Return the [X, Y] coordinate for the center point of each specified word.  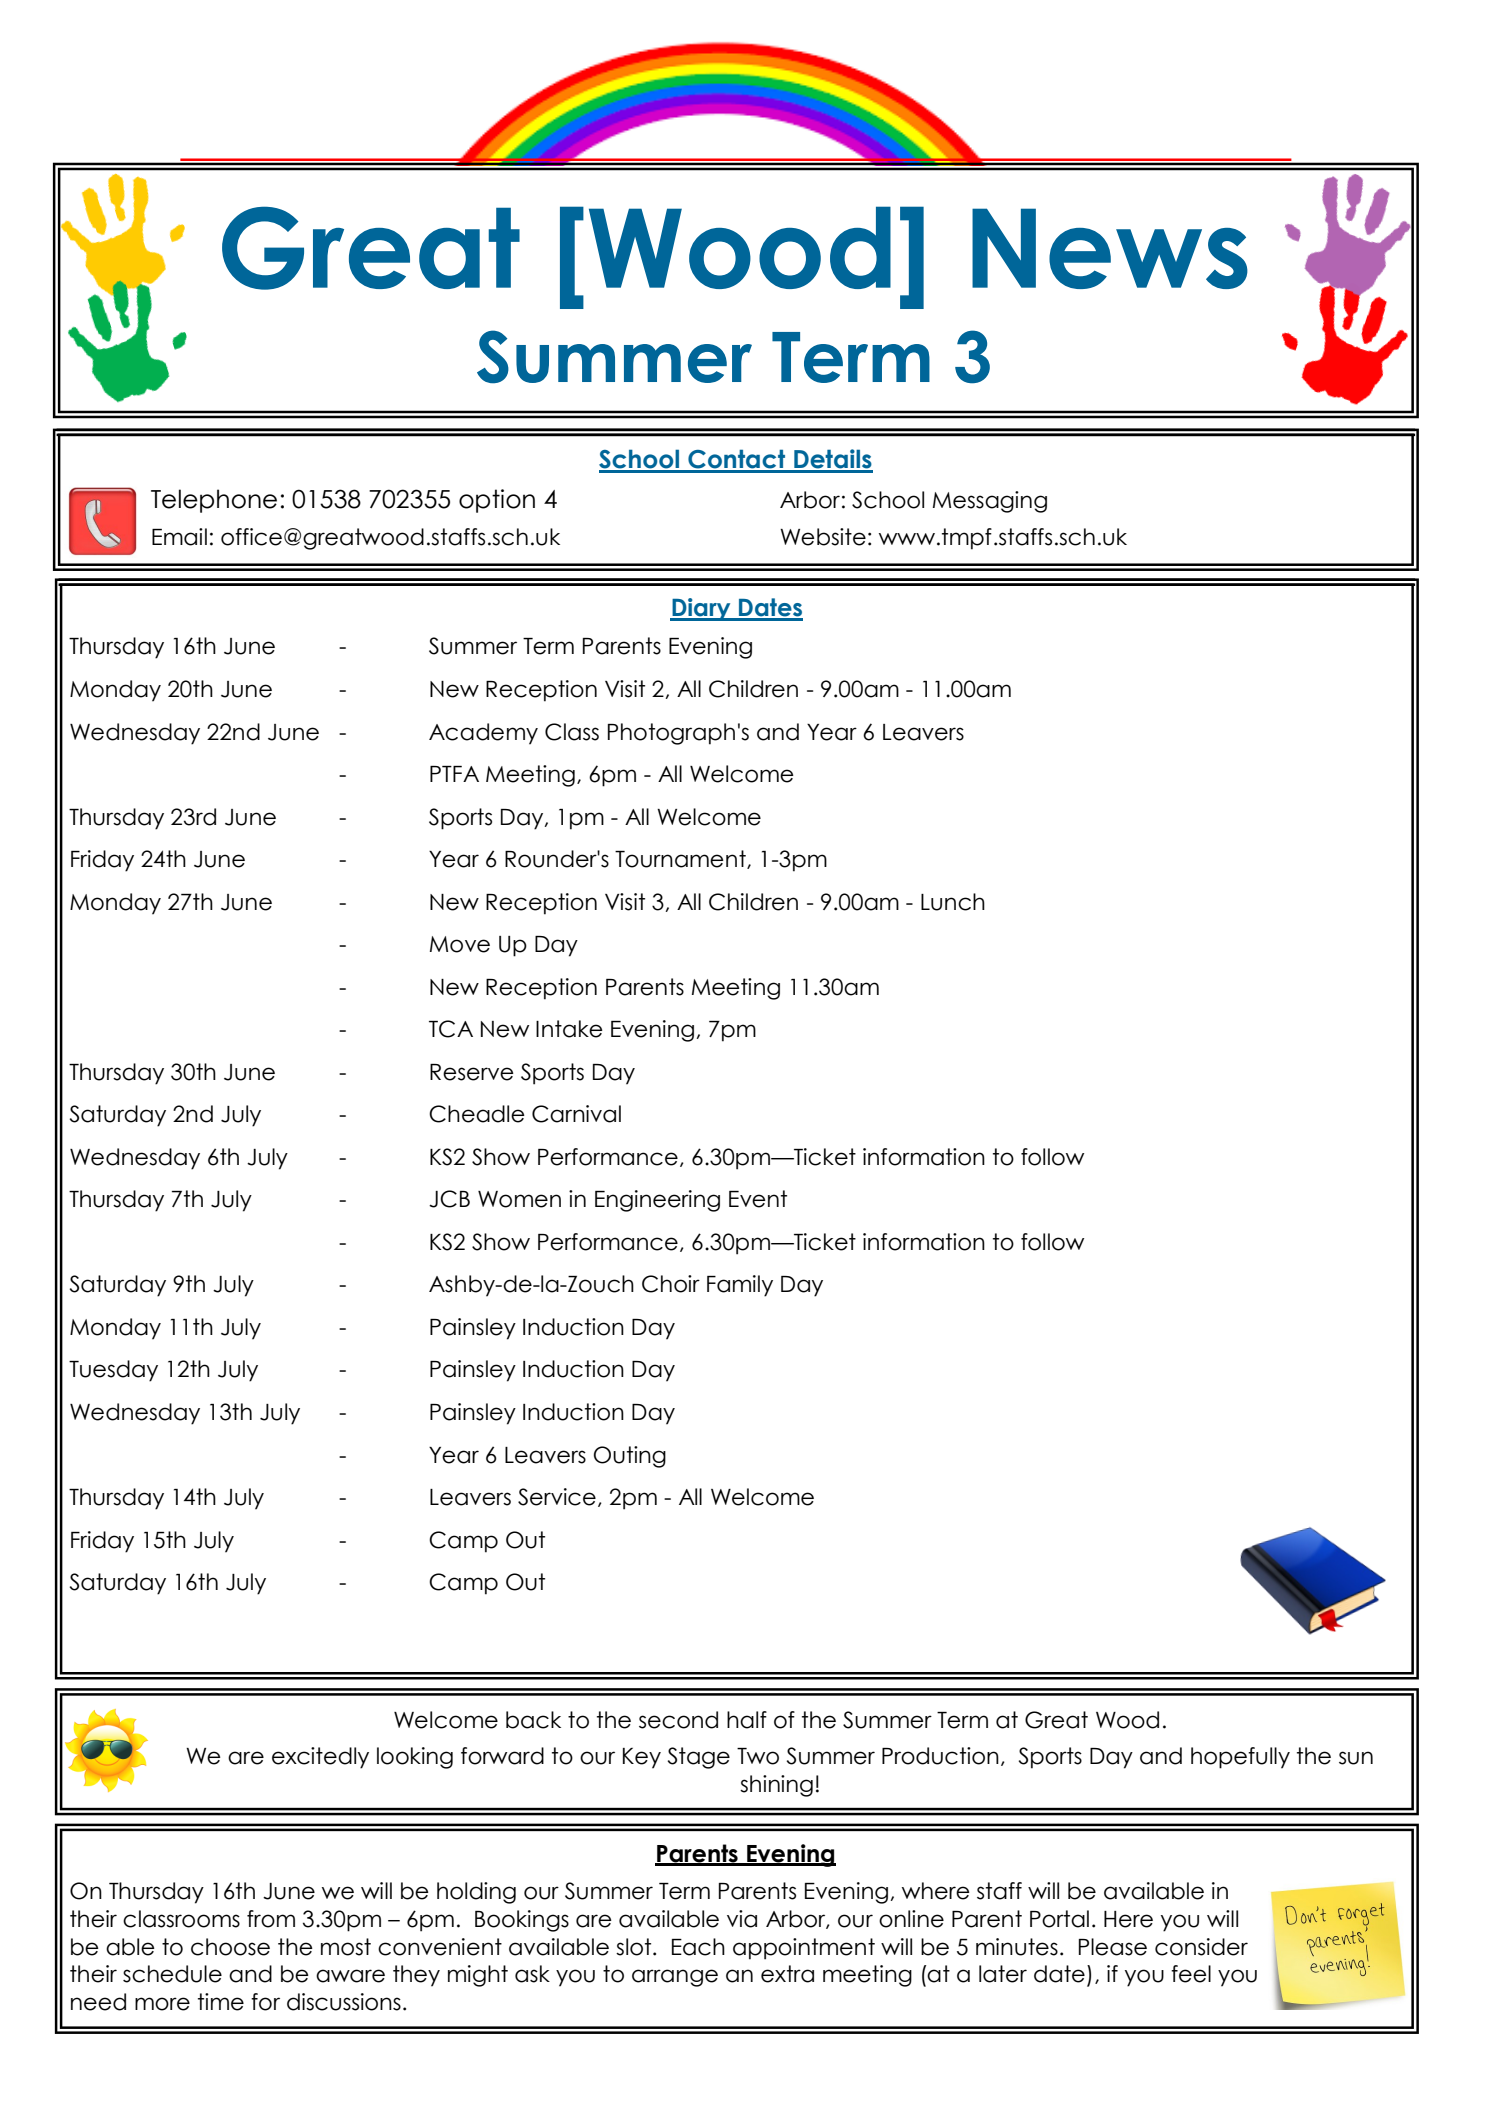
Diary [701, 609]
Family [740, 1286]
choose [230, 1947]
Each [698, 1947]
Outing [630, 1457]
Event [758, 1199]
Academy [483, 734]
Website [823, 537]
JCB [449, 1199]
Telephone [214, 501]
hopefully [1240, 1758]
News [1110, 248]
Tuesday [113, 1371]
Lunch [953, 902]
